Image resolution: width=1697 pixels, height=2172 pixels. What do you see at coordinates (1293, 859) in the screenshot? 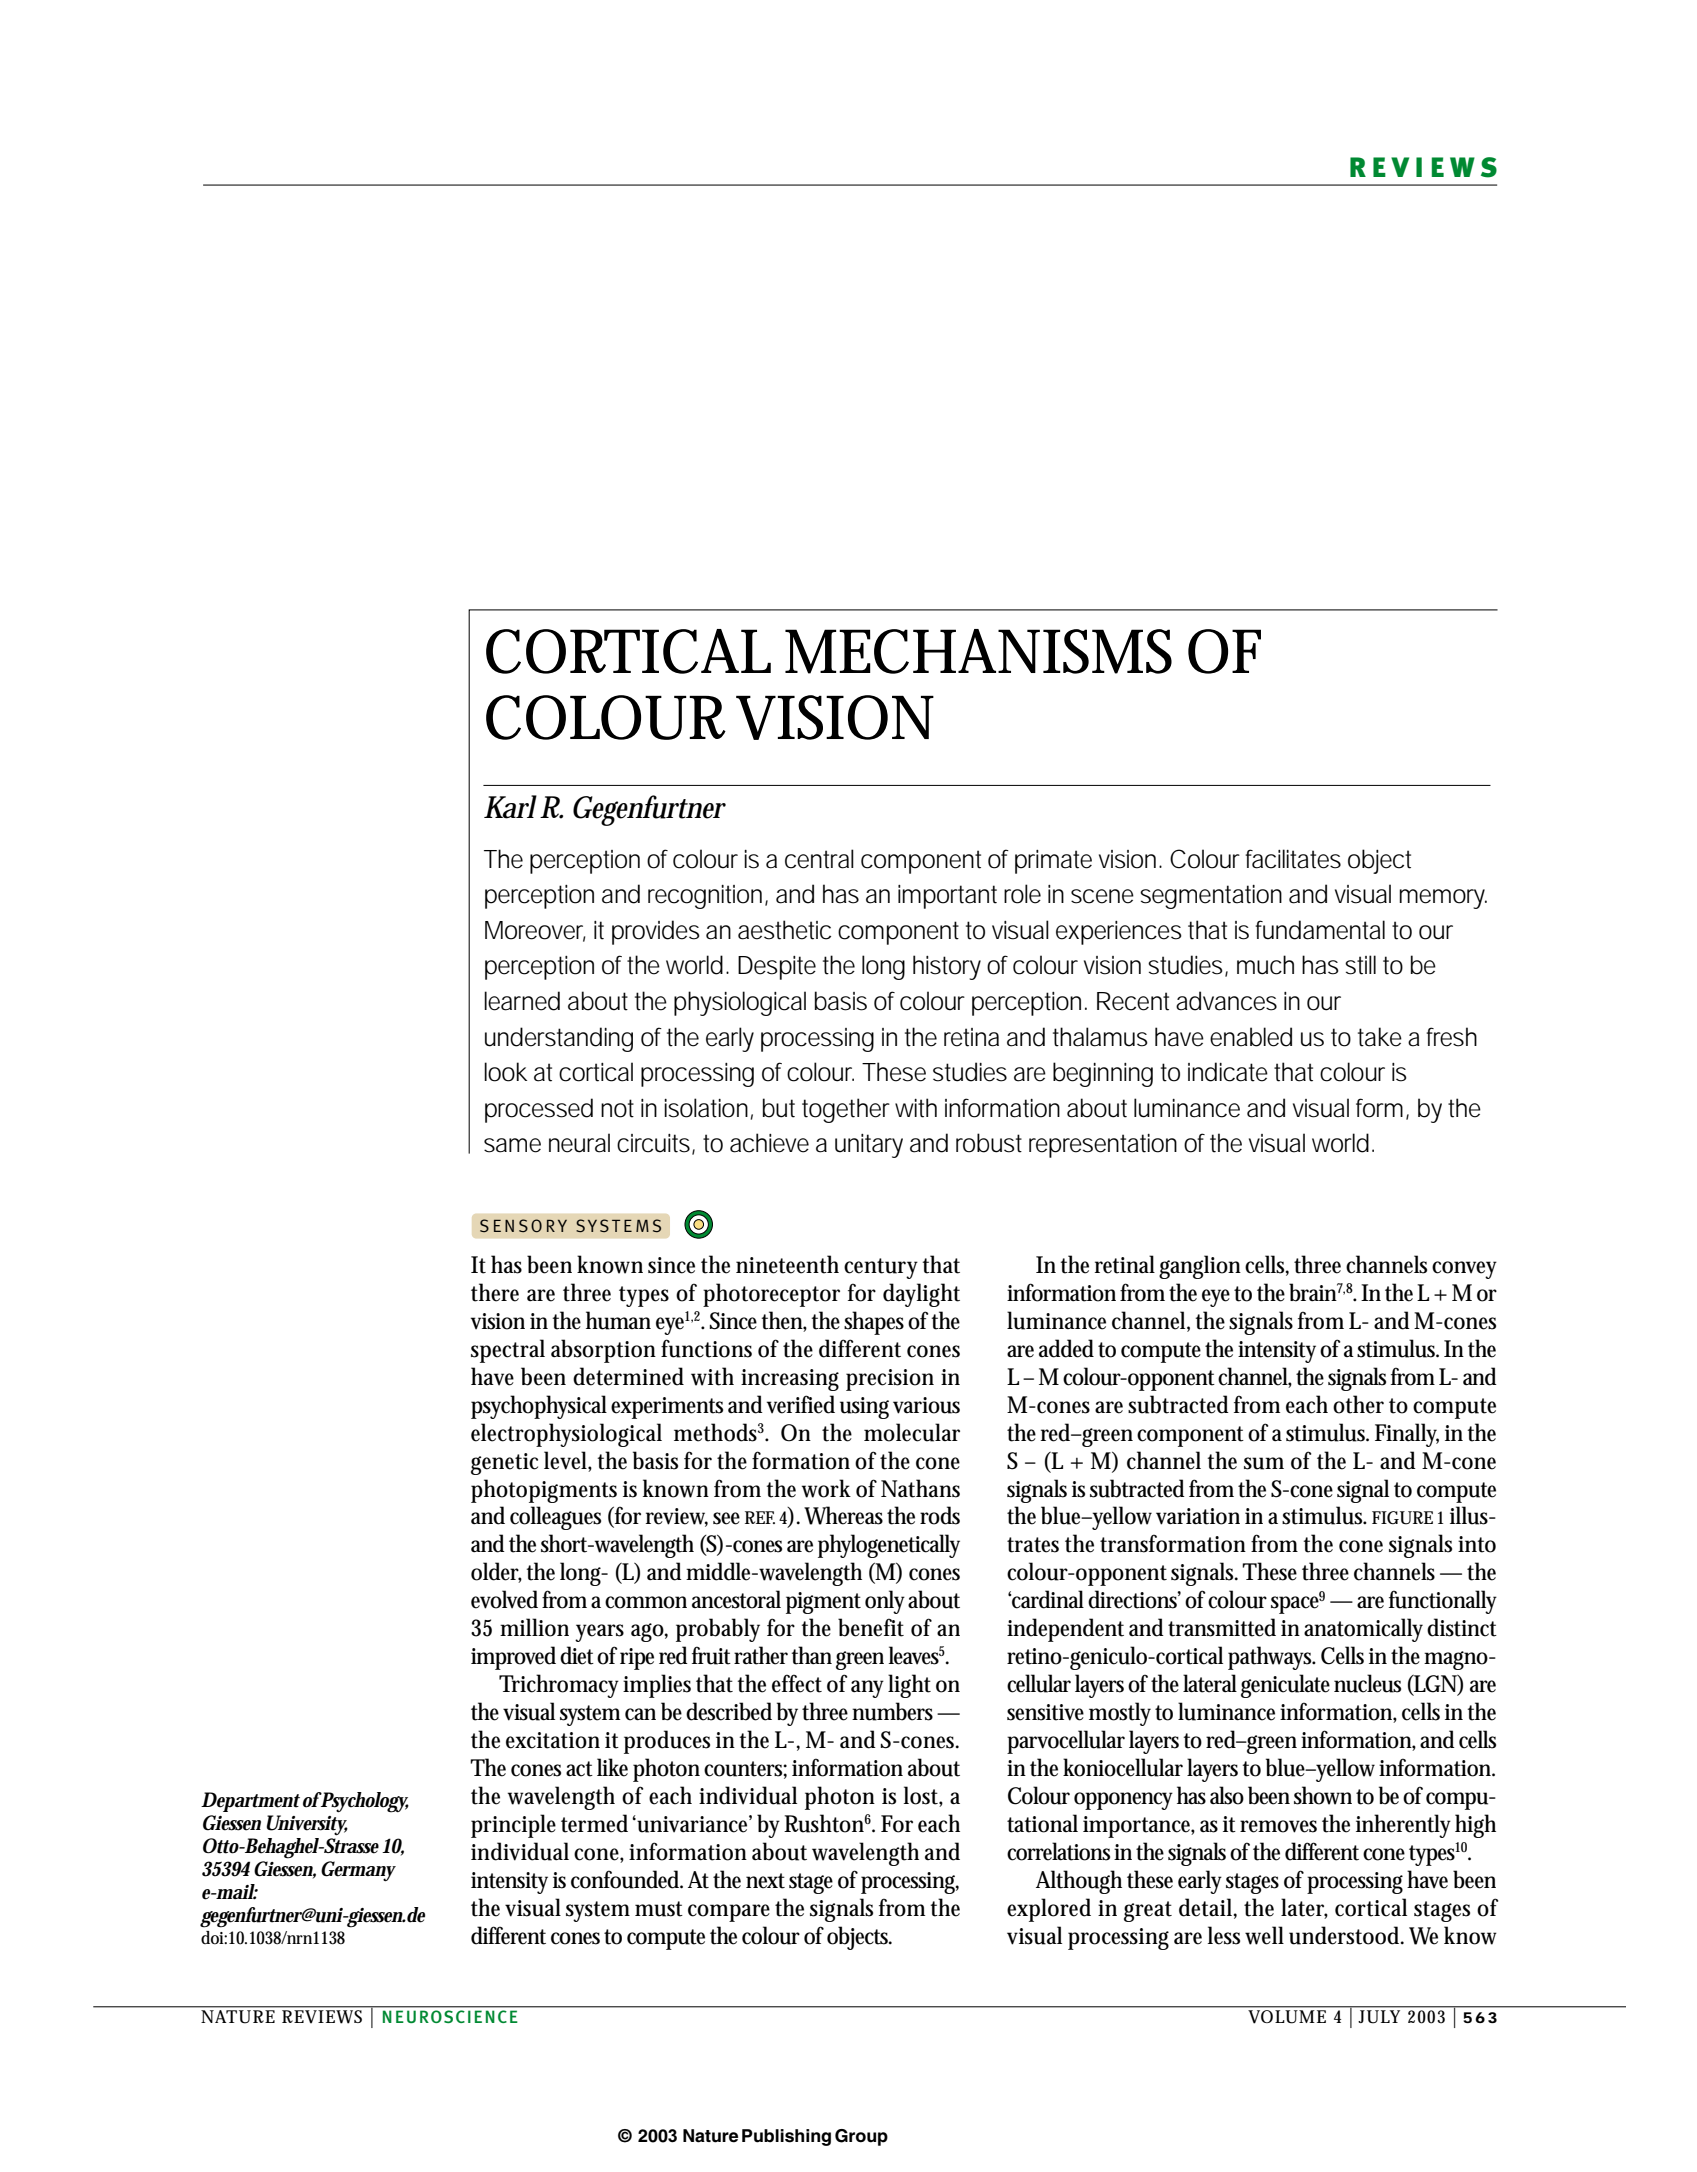
I see `facilitates` at bounding box center [1293, 859].
